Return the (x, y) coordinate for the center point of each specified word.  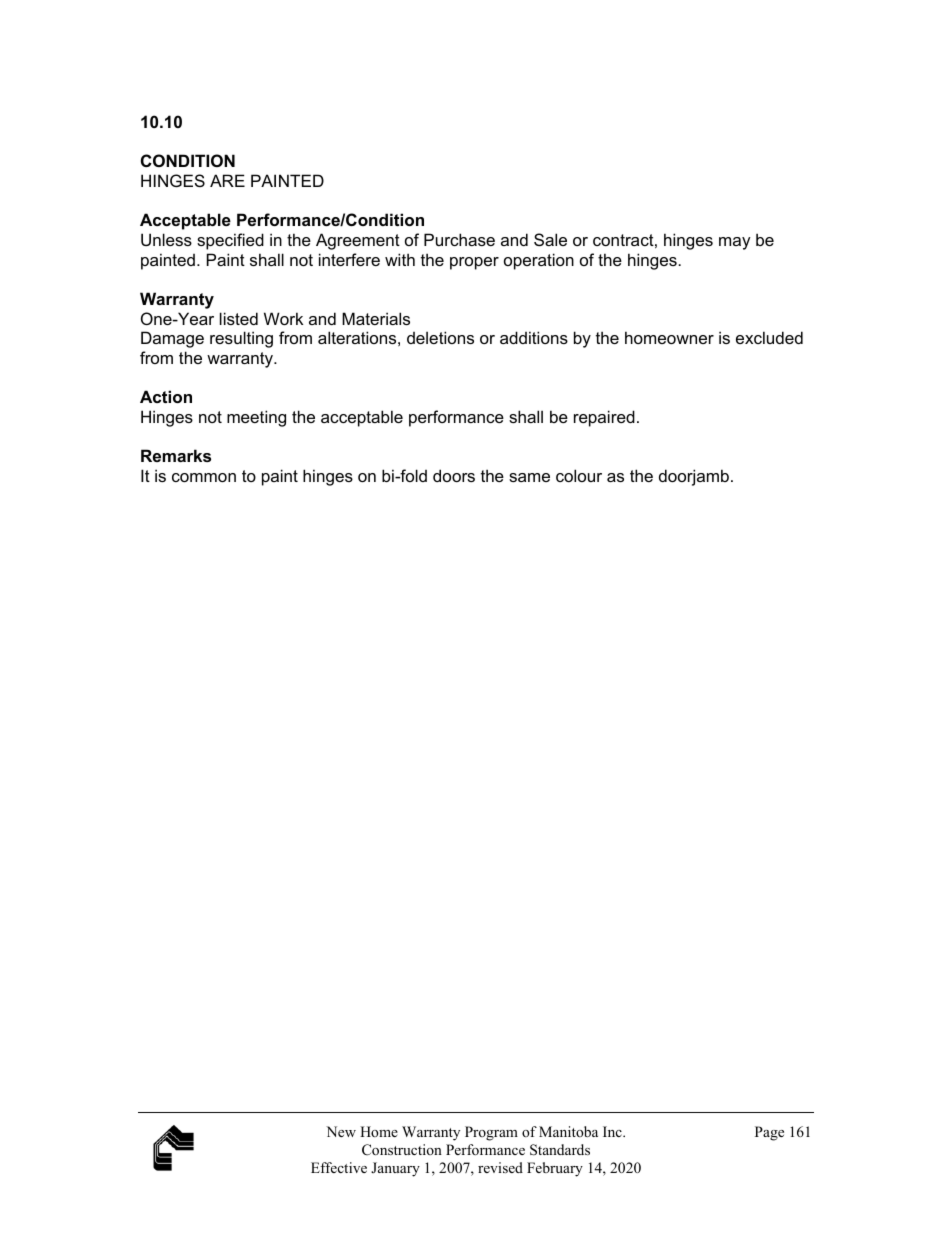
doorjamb (694, 477)
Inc (613, 1131)
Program (491, 1133)
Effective (339, 1167)
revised (500, 1167)
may (735, 243)
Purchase (459, 239)
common (204, 477)
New (341, 1131)
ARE (227, 180)
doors (454, 475)
